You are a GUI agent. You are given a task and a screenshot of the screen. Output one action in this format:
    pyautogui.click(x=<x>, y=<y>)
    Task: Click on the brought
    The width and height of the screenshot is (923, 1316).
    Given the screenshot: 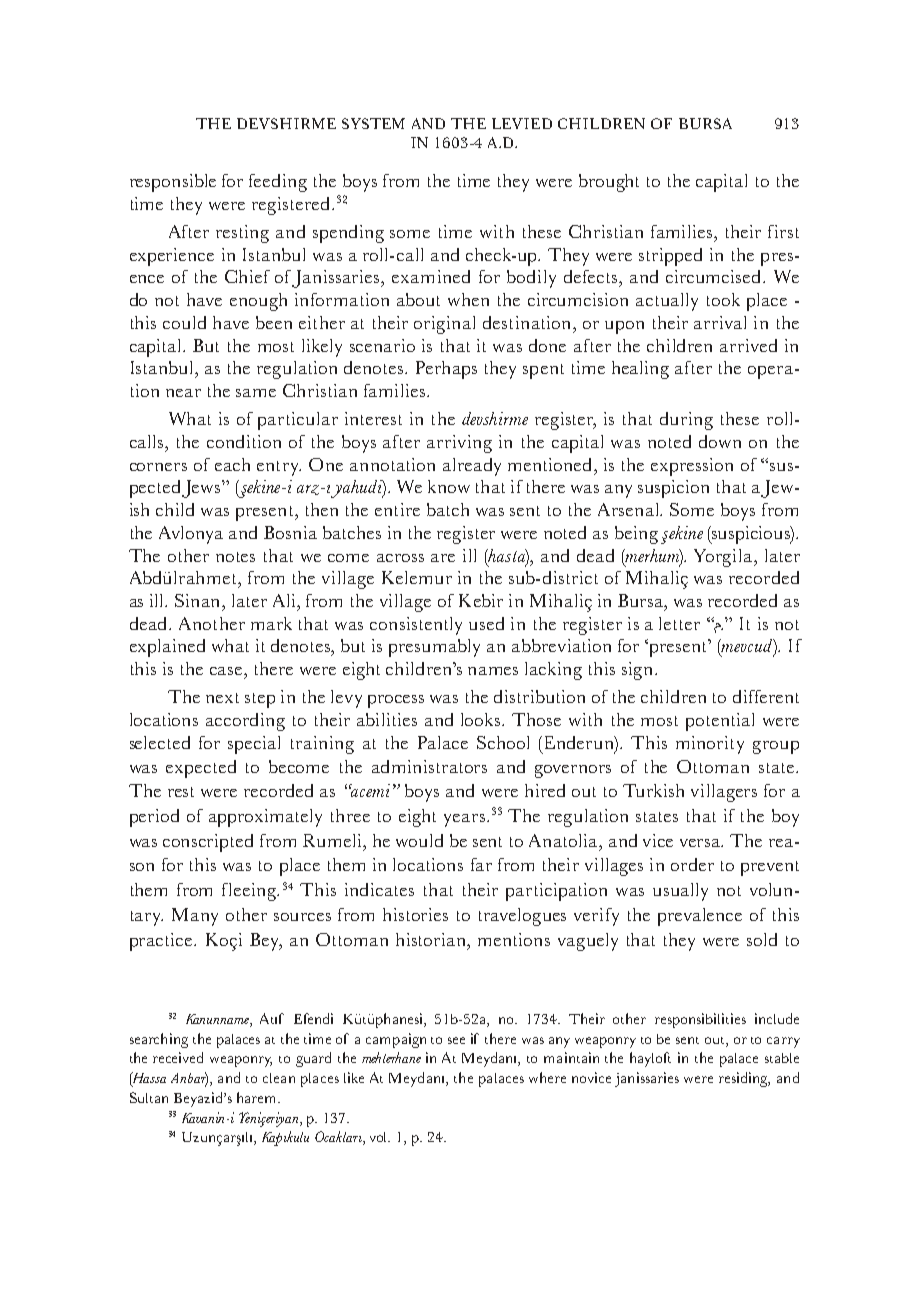 What is the action you would take?
    pyautogui.click(x=609, y=183)
